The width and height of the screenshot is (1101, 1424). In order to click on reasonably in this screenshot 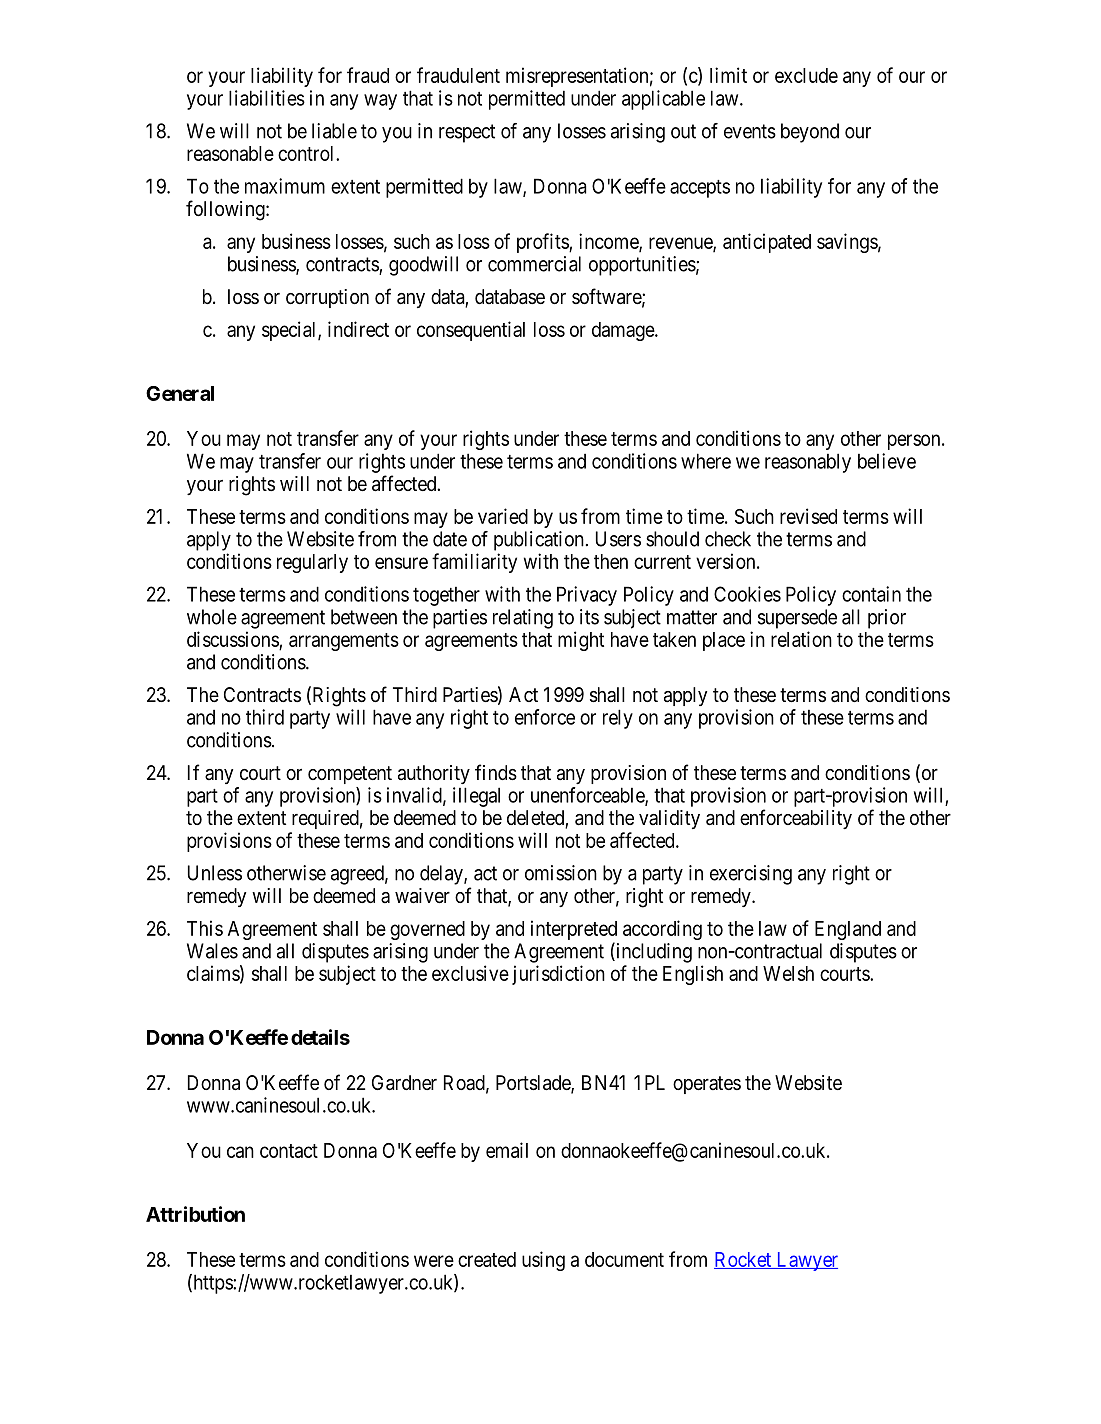, I will do `click(808, 463)`.
